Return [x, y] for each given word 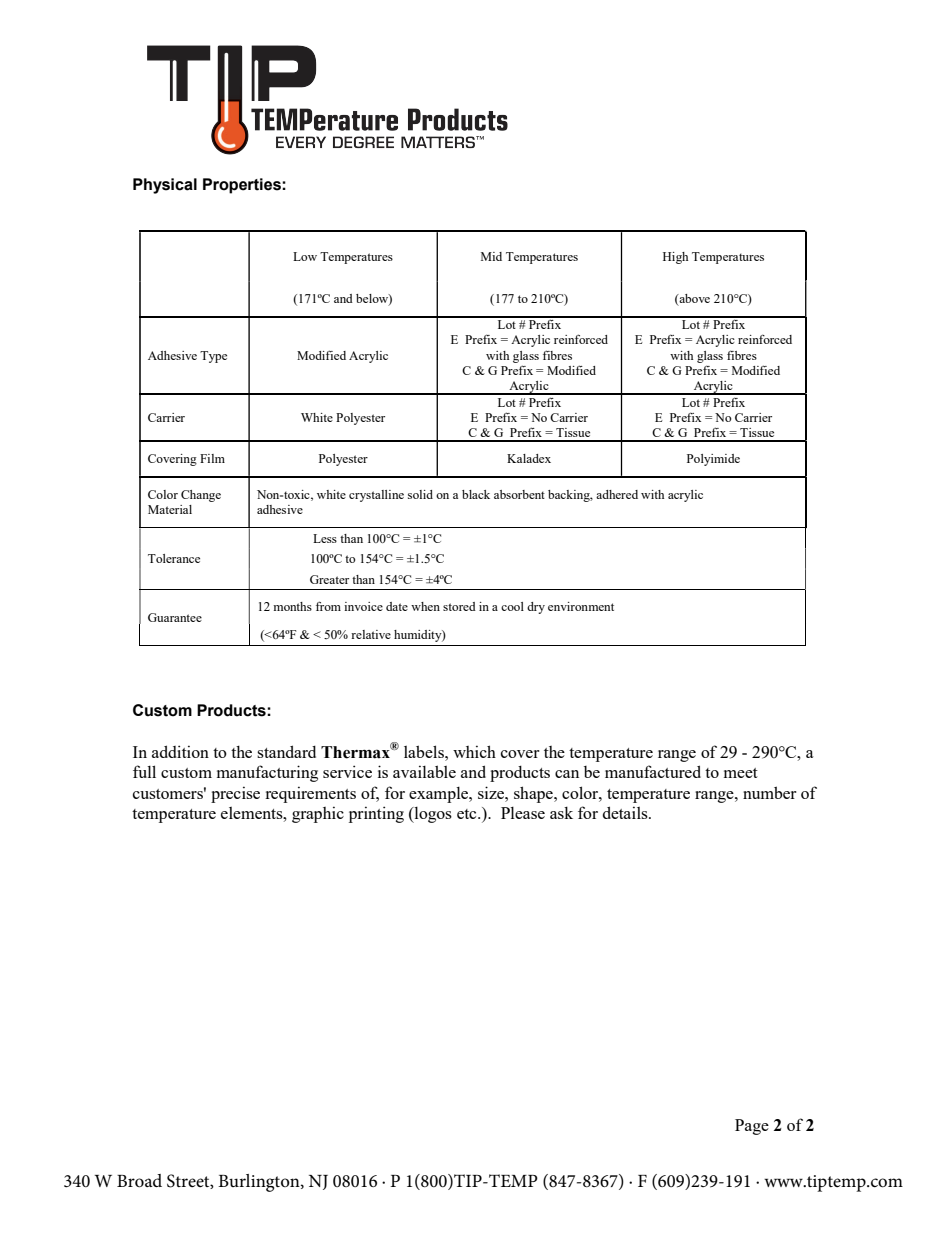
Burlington [260, 1183]
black [476, 494]
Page [752, 1127]
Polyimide [713, 460]
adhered [617, 494]
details [626, 812]
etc [468, 814]
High [675, 258]
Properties [243, 186]
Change [201, 496]
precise [235, 794]
